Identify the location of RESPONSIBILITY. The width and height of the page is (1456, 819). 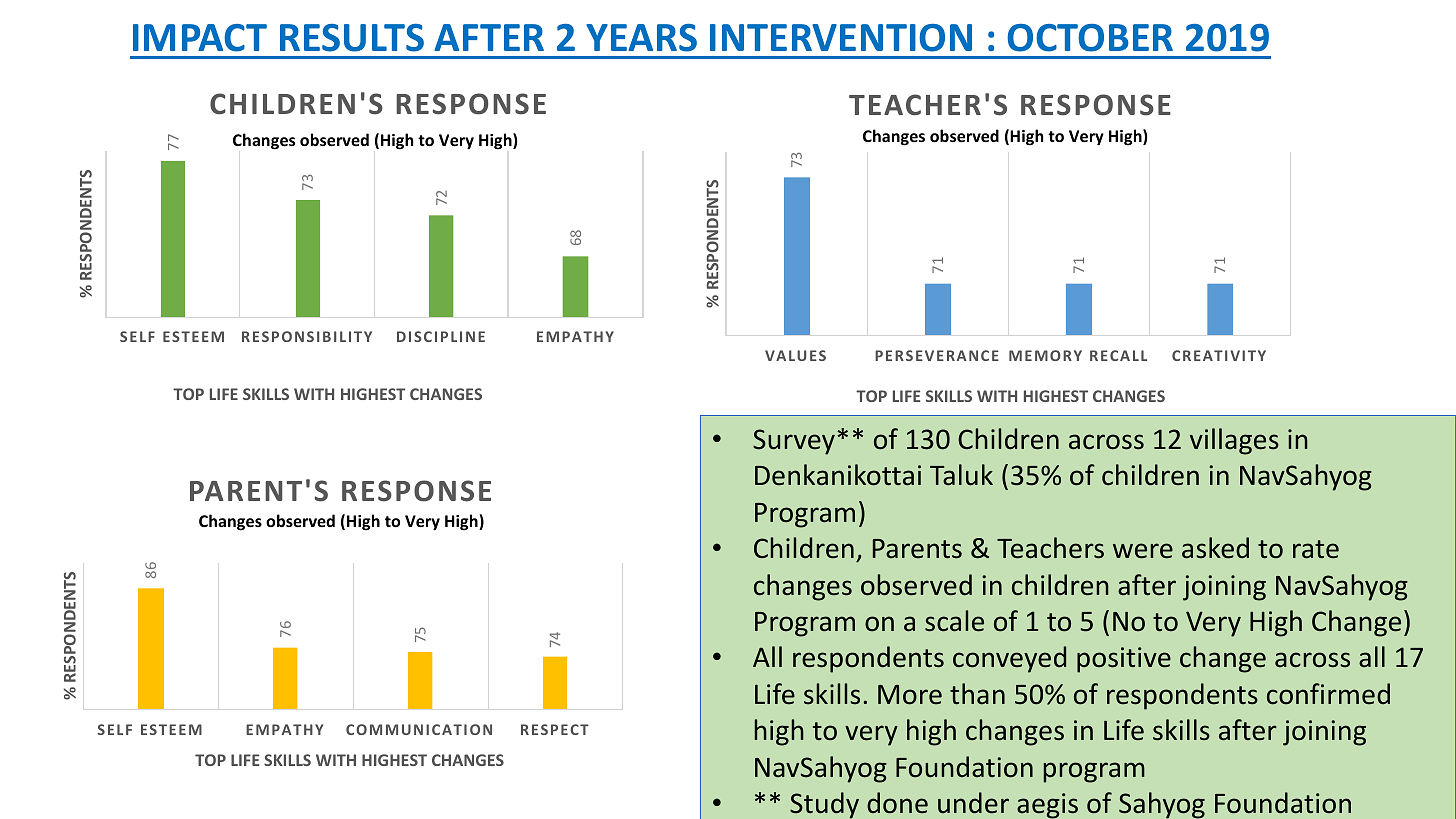
(307, 336).
